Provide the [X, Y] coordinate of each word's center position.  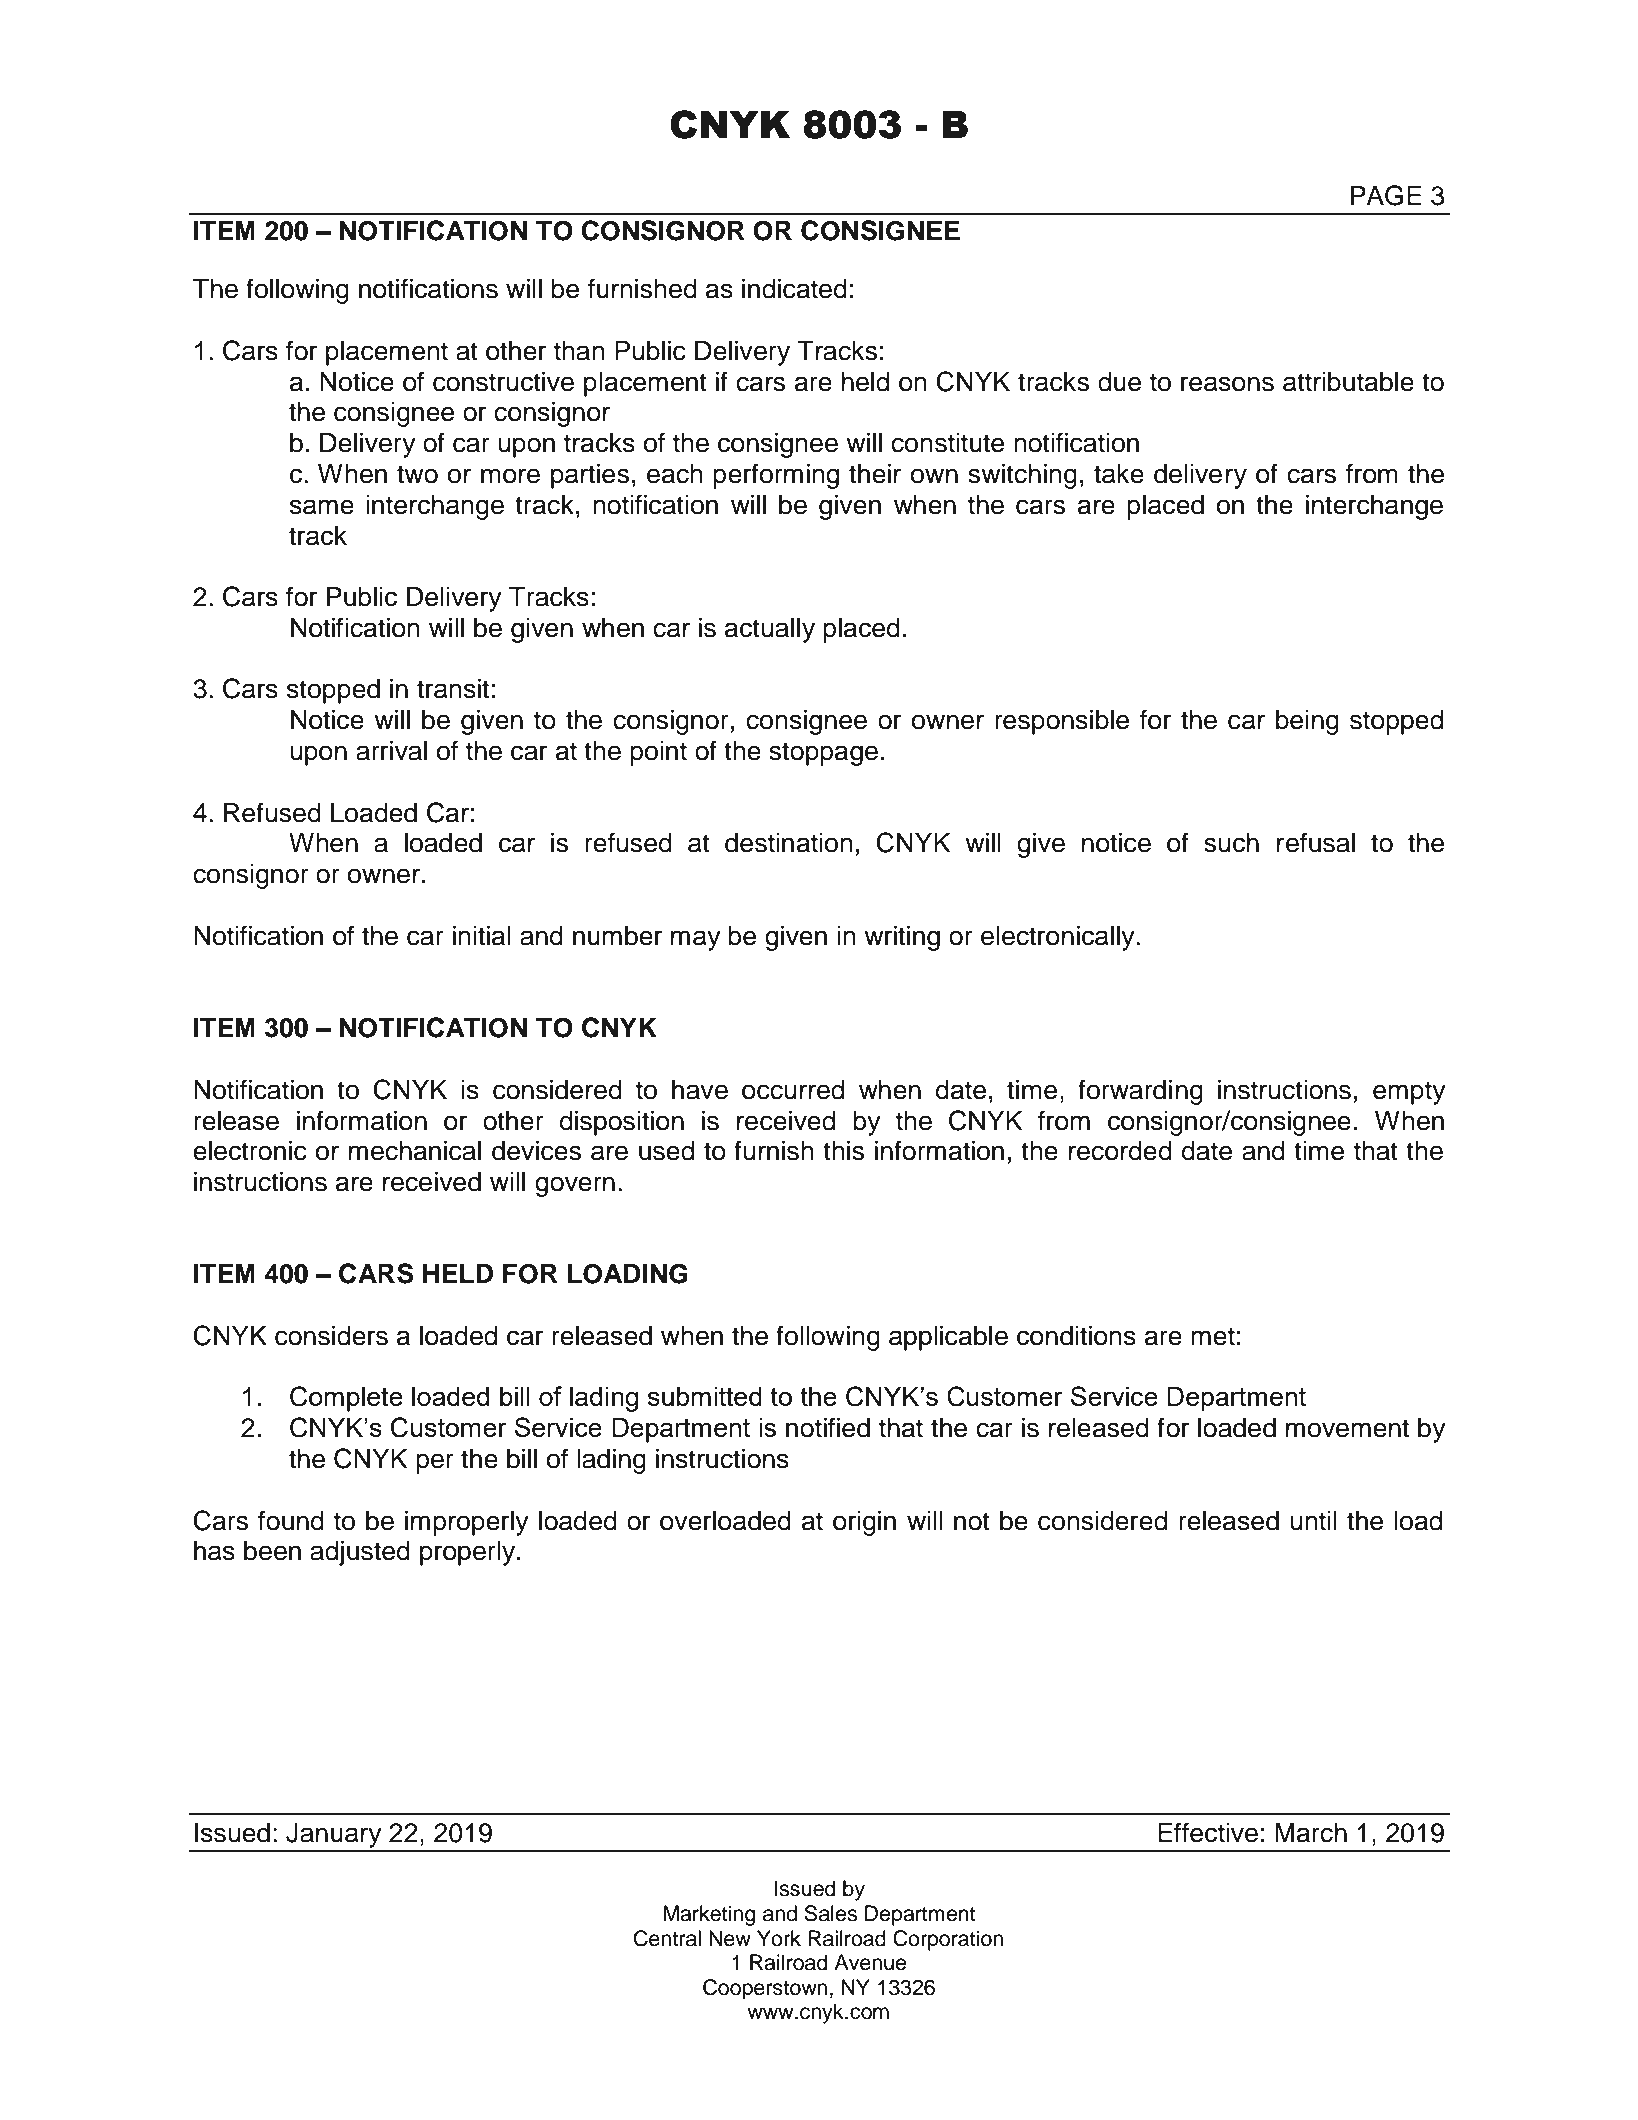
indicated [794, 289]
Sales [830, 1913]
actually [770, 630]
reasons [1227, 384]
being [1307, 722]
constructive [503, 382]
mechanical [415, 1151]
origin [864, 1523]
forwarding [1140, 1092]
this [843, 1151]
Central [667, 1938]
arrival [391, 751]
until [1313, 1521]
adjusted [360, 1553]
